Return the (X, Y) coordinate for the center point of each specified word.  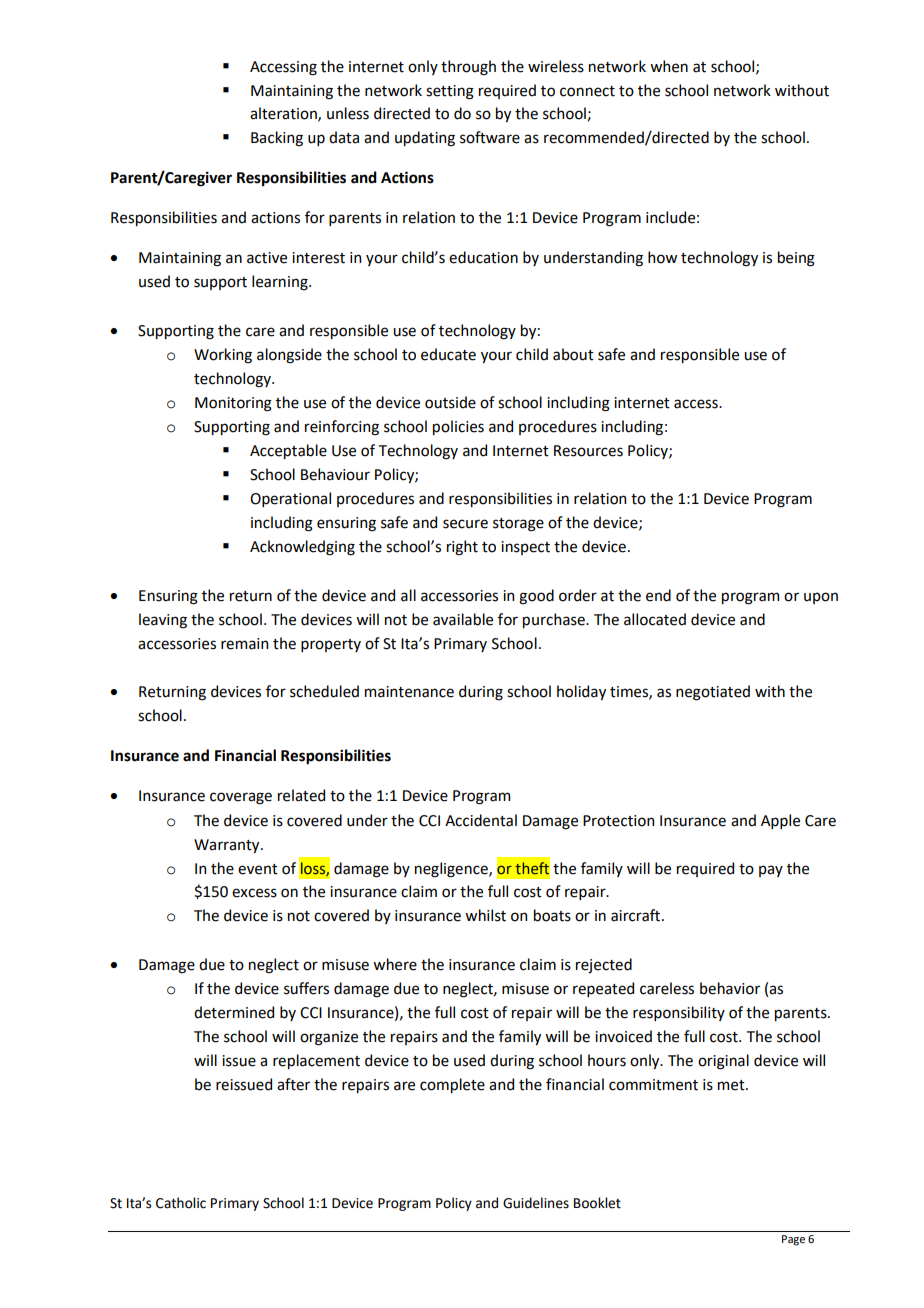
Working (223, 356)
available (463, 619)
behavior (730, 988)
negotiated (713, 693)
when (669, 66)
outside (450, 402)
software (490, 137)
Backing (277, 139)
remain (244, 644)
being (796, 259)
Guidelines (536, 1203)
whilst (485, 915)
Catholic (181, 1203)
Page (793, 1240)
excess (254, 893)
